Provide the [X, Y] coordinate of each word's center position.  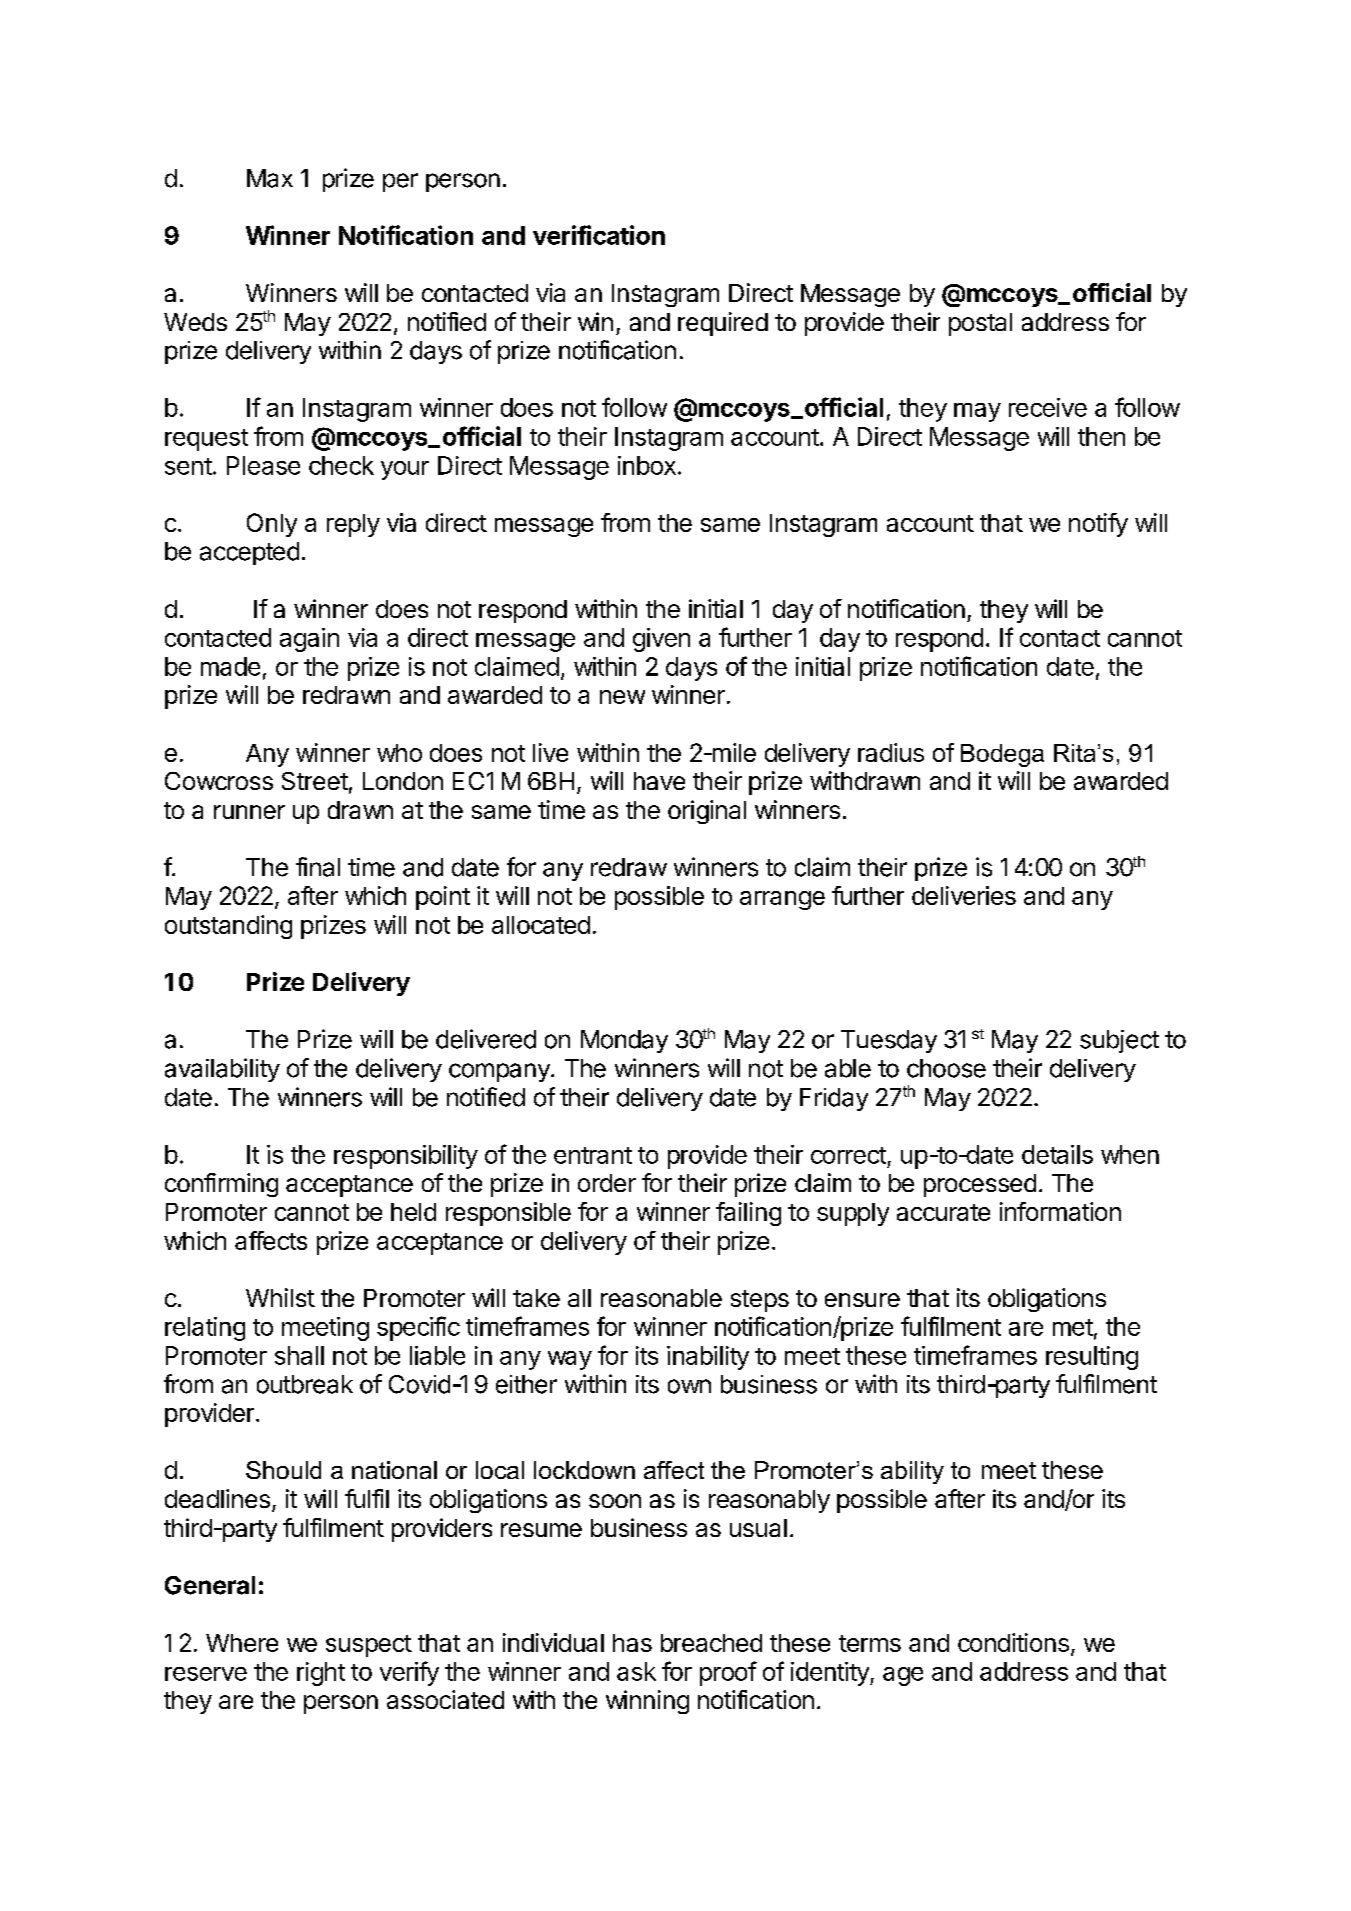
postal [980, 324]
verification [599, 235]
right [321, 1674]
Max [270, 178]
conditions [1013, 1642]
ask [636, 1671]
